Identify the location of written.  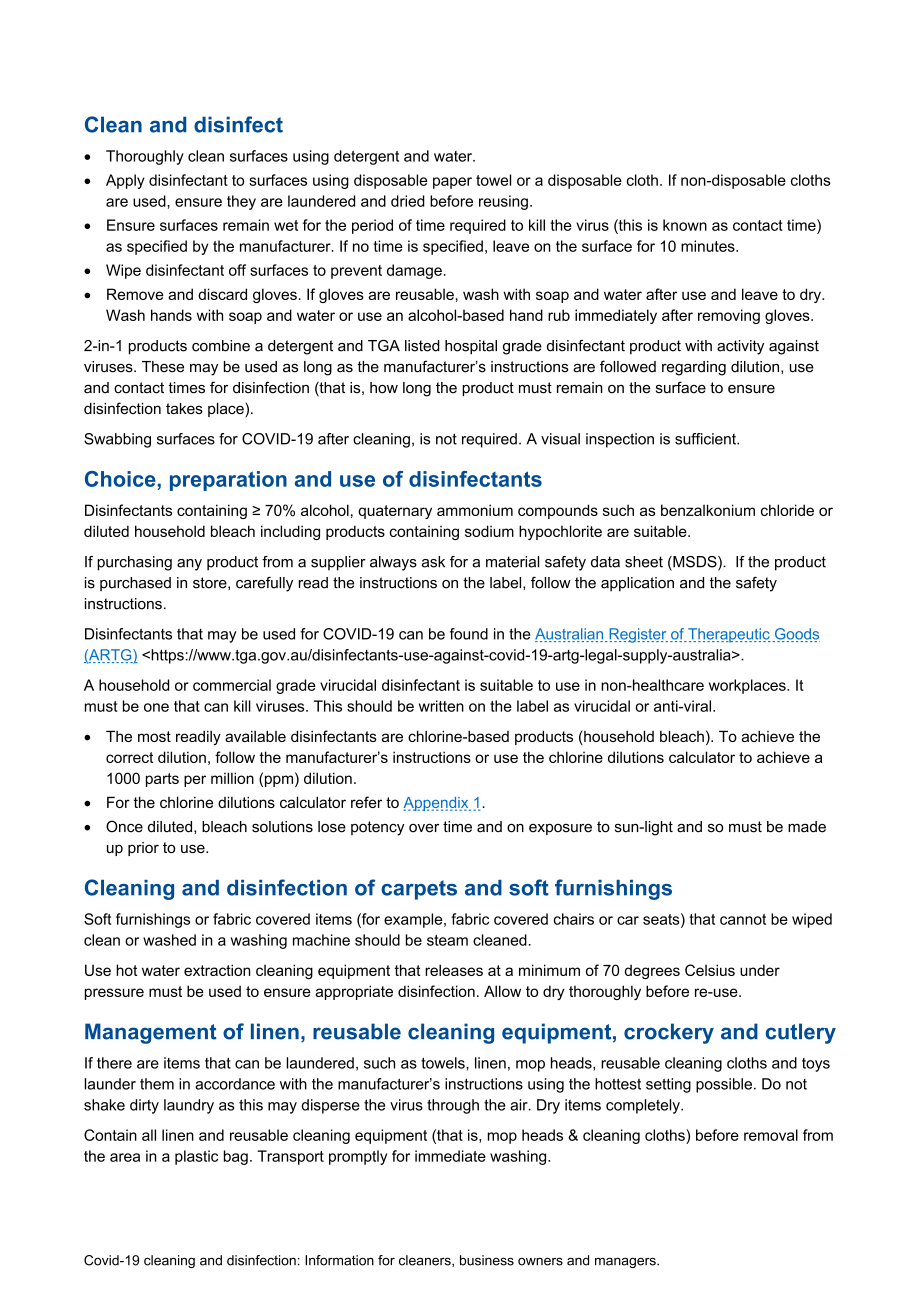
(441, 706).
